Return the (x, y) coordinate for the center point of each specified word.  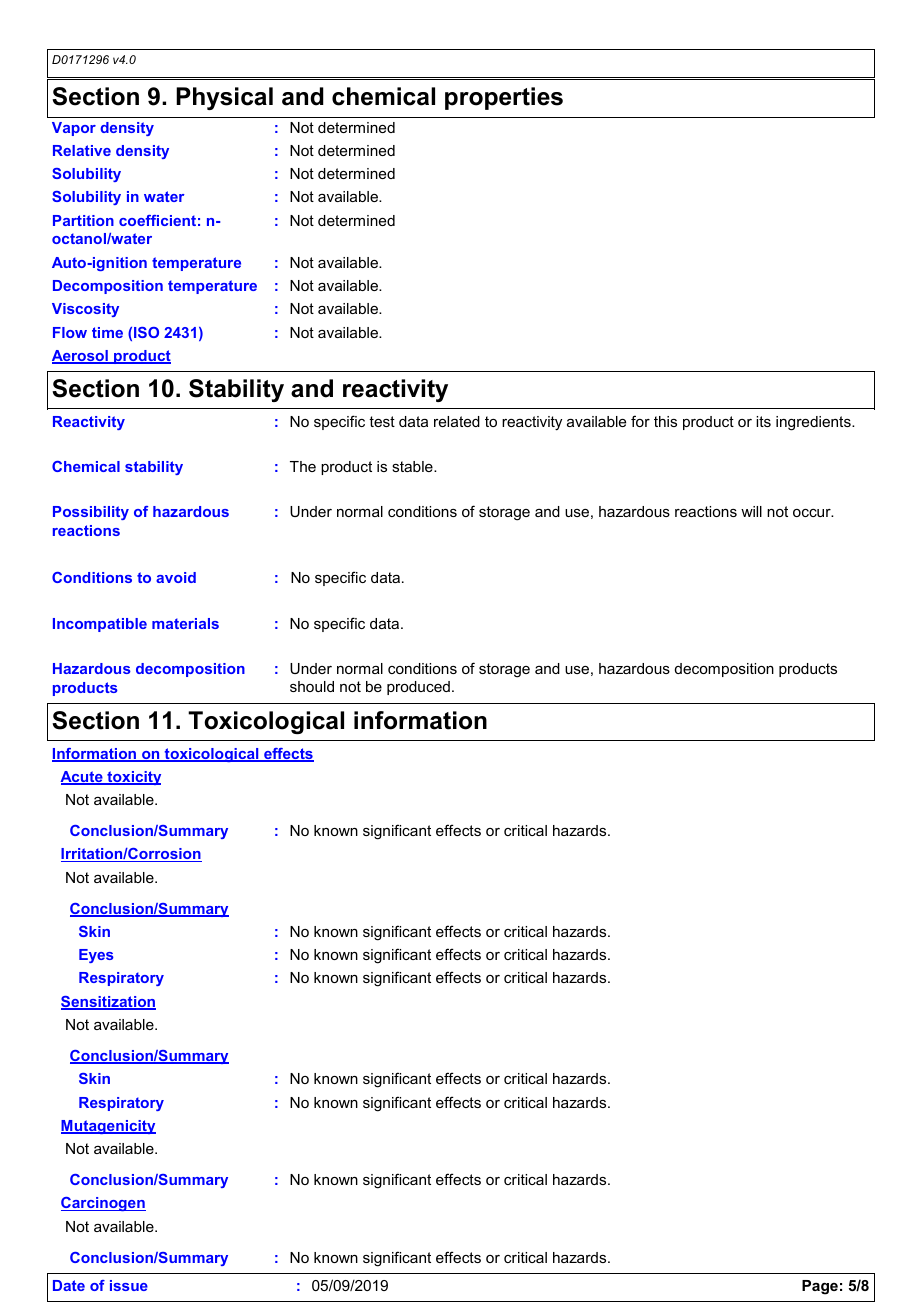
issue (129, 1285)
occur (813, 513)
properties (504, 98)
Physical (224, 98)
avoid (176, 577)
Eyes (96, 956)
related (457, 421)
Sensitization (108, 1003)
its (763, 421)
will (751, 511)
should (312, 686)
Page (820, 1287)
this (665, 421)
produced (418, 688)
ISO (146, 332)
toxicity (133, 778)
